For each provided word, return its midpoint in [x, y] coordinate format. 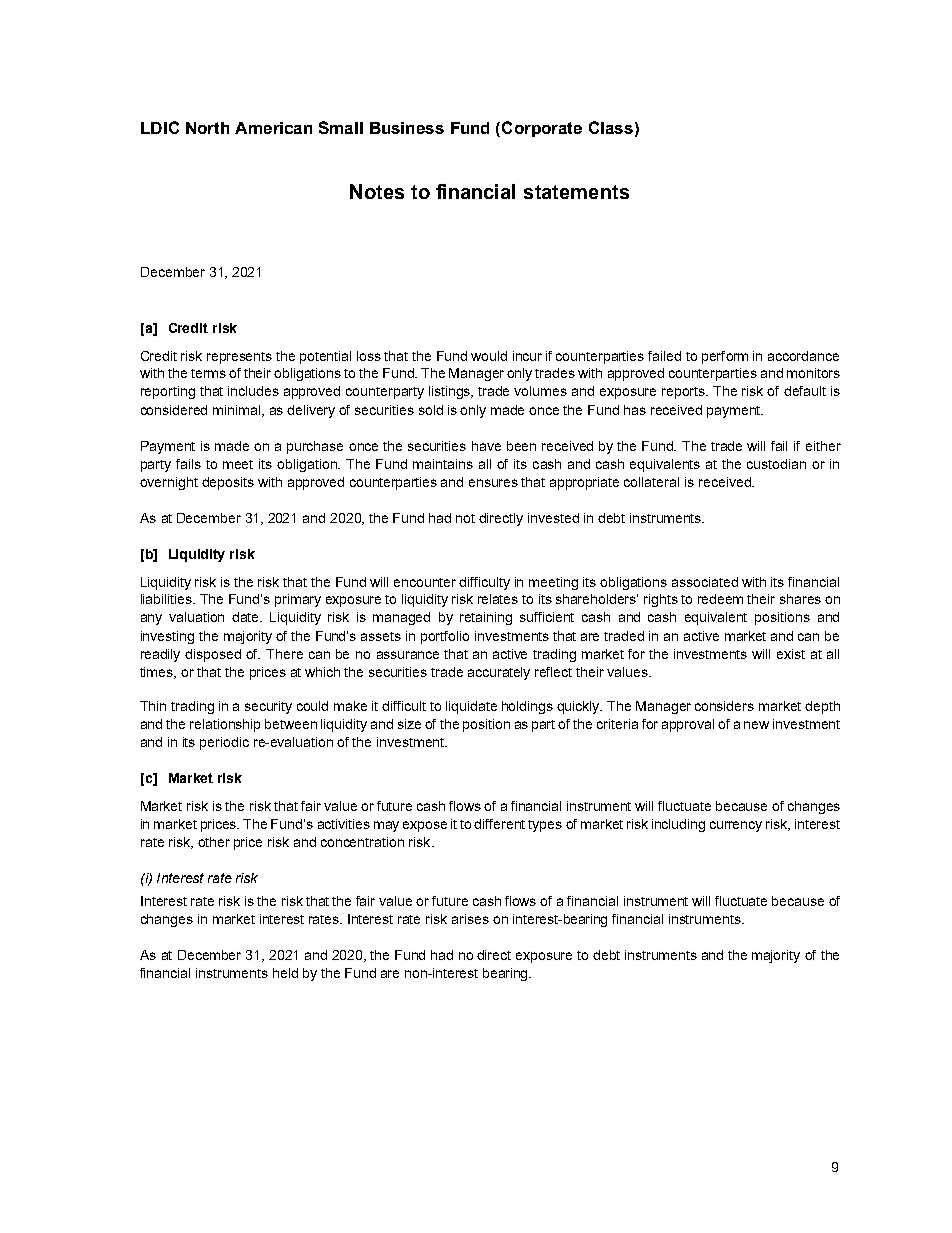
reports [684, 393]
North [207, 128]
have [486, 446]
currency [736, 826]
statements [576, 192]
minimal [238, 411]
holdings [527, 707]
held [285, 973]
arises [470, 919]
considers [724, 706]
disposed [213, 655]
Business [407, 128]
